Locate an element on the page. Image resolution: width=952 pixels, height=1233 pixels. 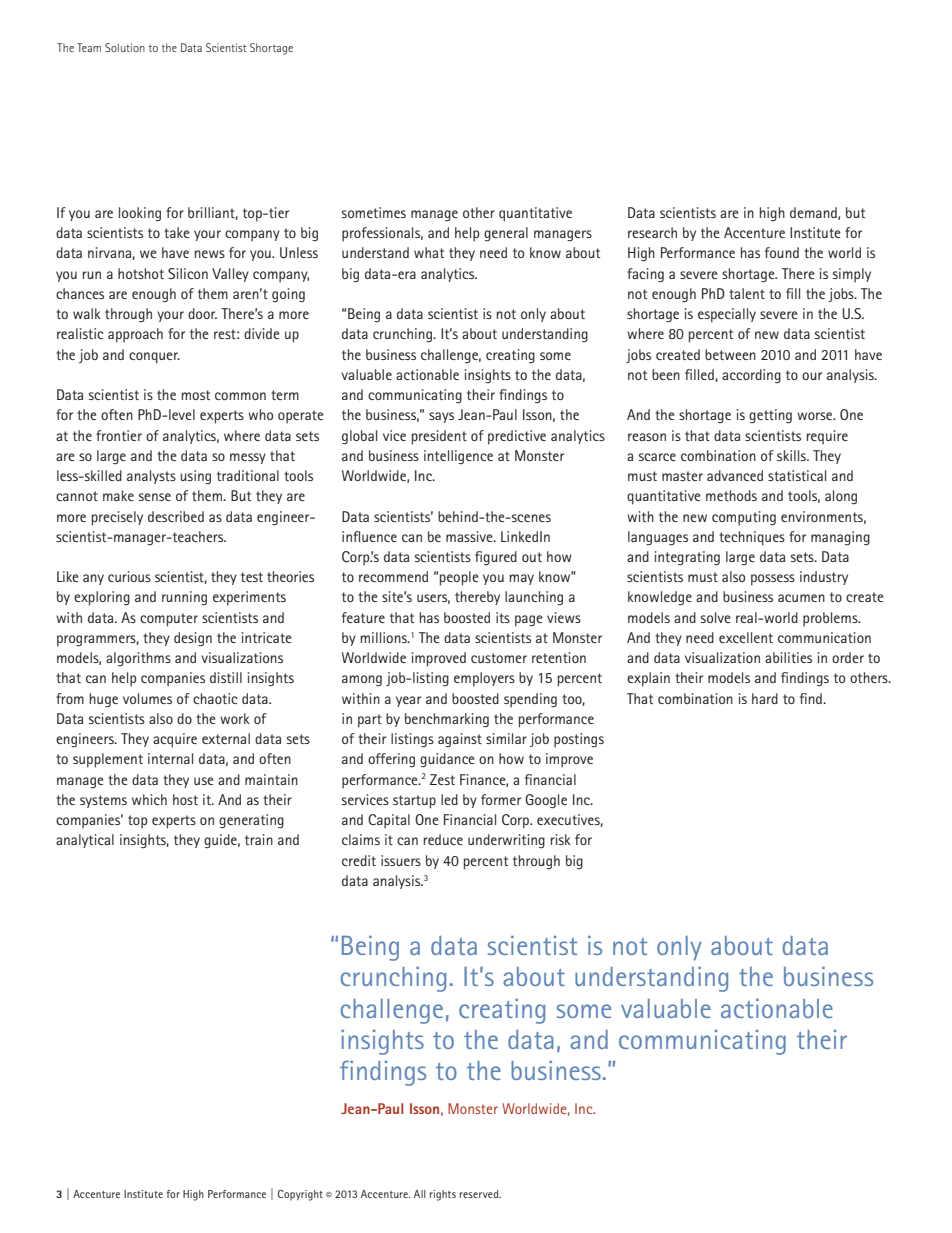
Solution is located at coordinates (125, 47).
